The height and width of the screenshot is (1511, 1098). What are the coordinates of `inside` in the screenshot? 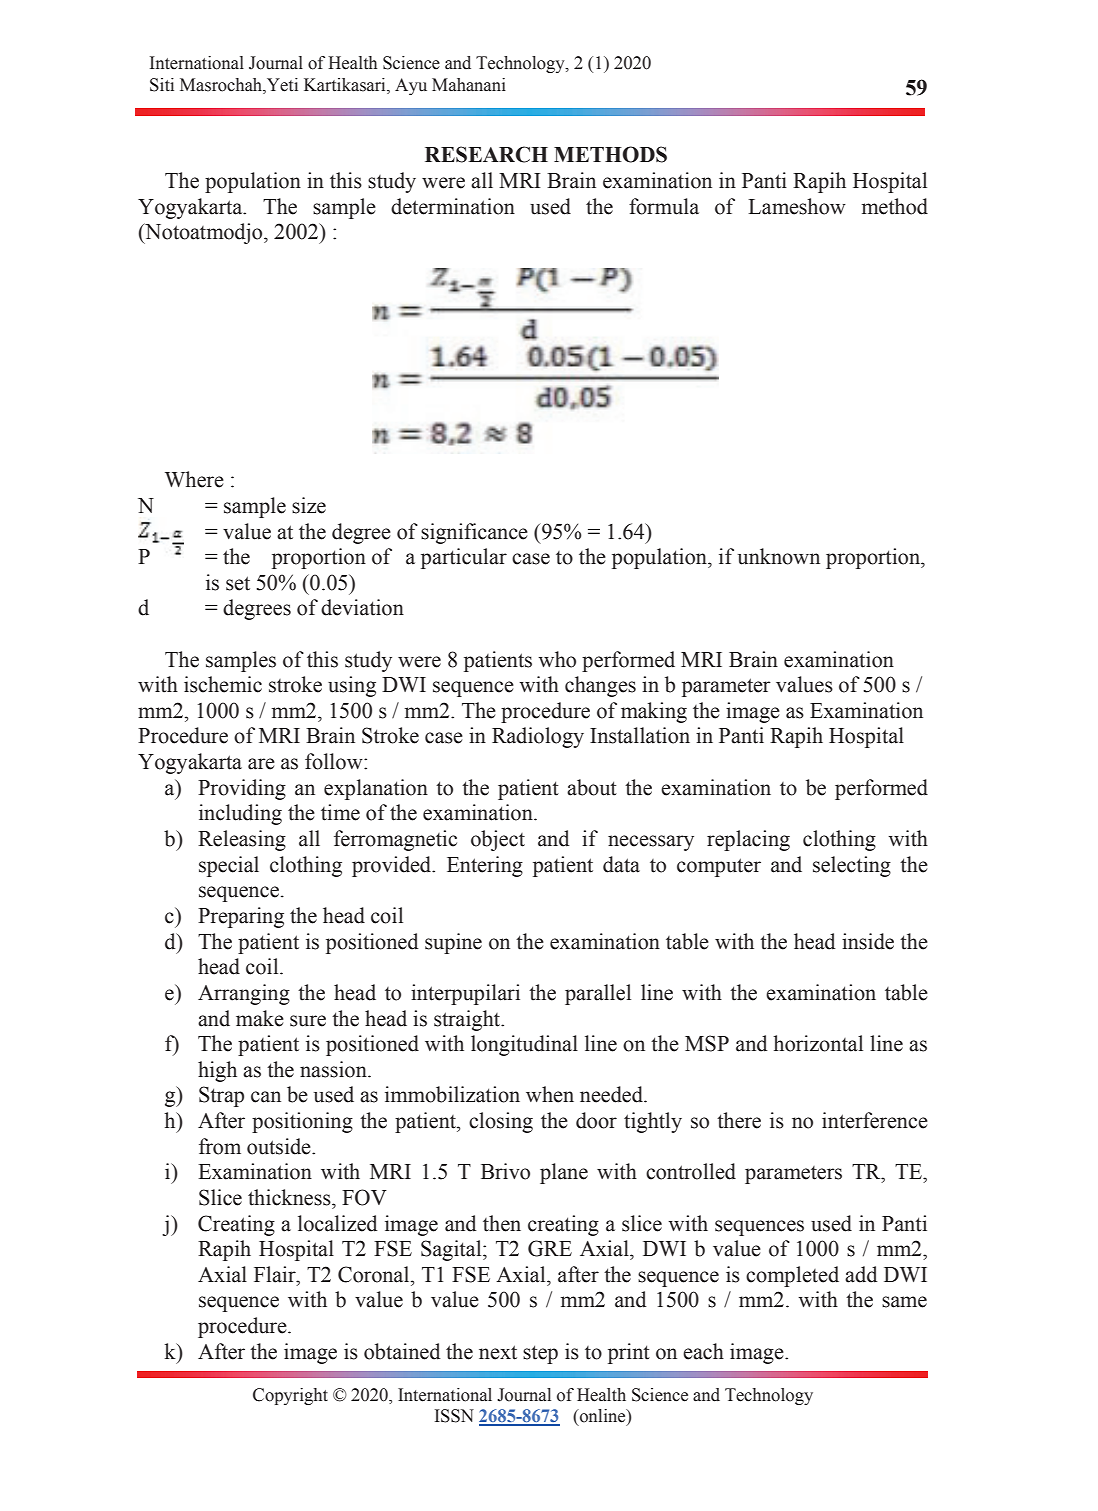 It's located at (868, 941).
